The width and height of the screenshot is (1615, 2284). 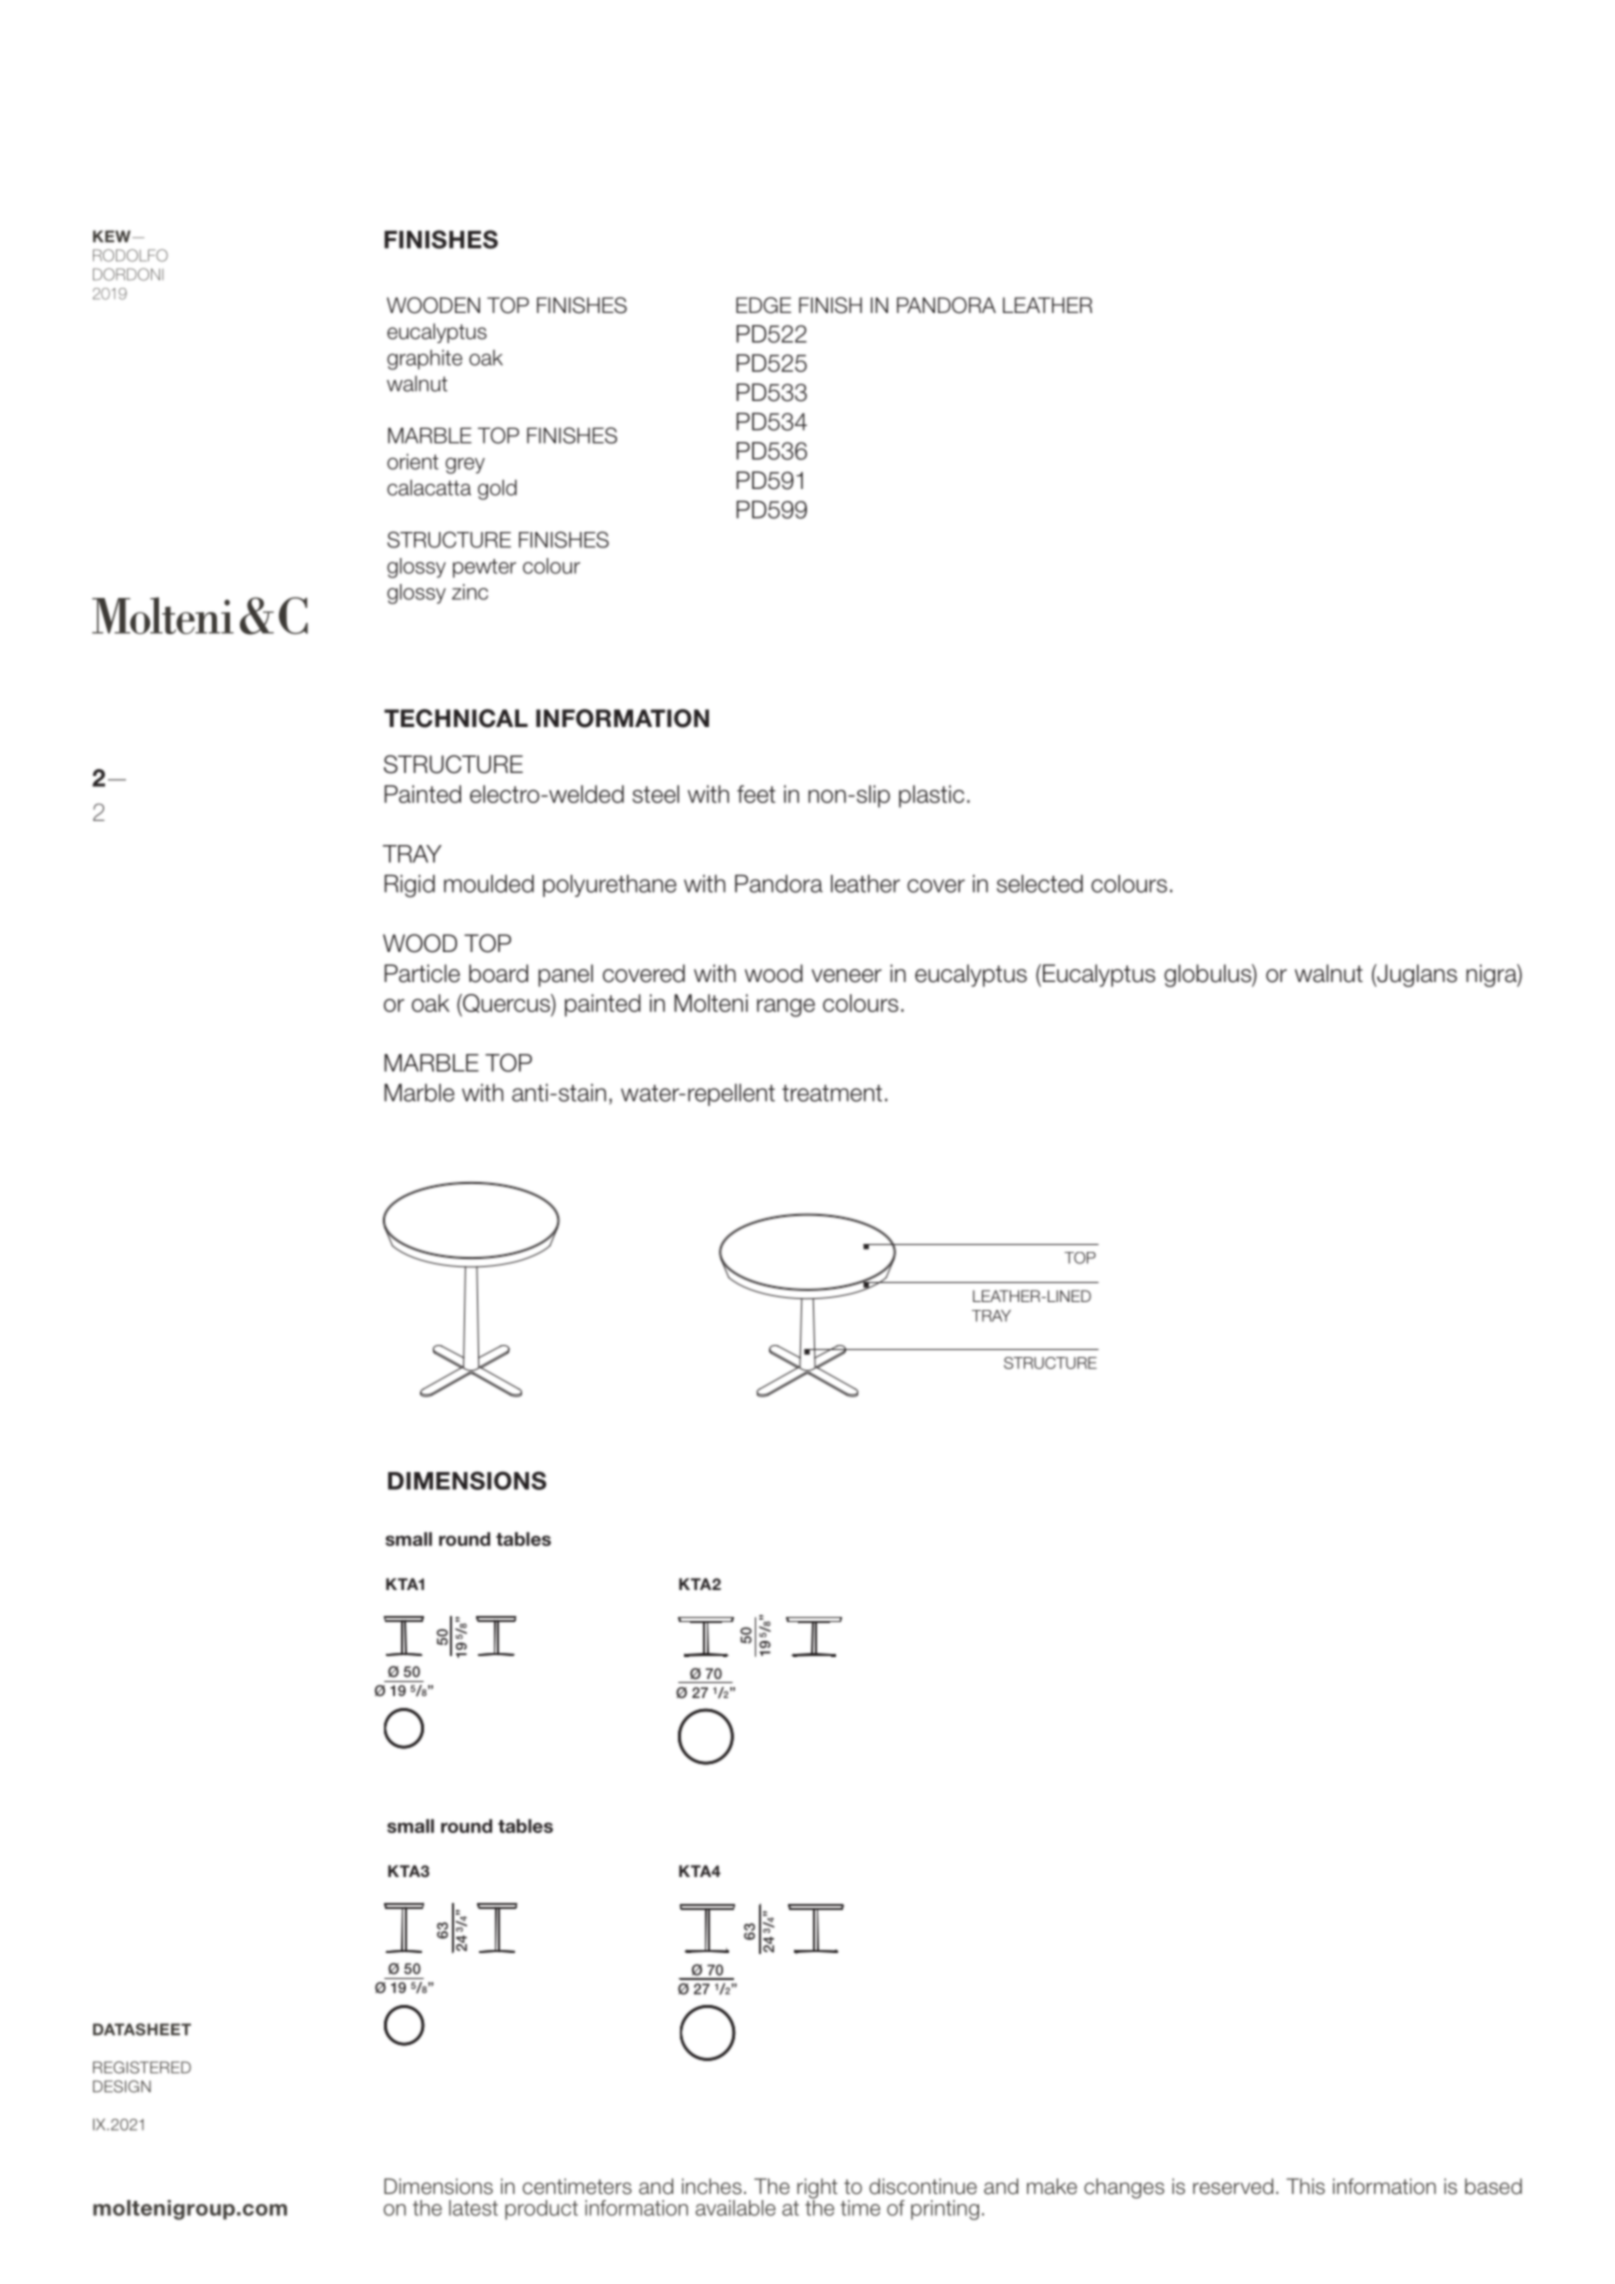 What do you see at coordinates (832, 1093) in the screenshot?
I see `treatment` at bounding box center [832, 1093].
